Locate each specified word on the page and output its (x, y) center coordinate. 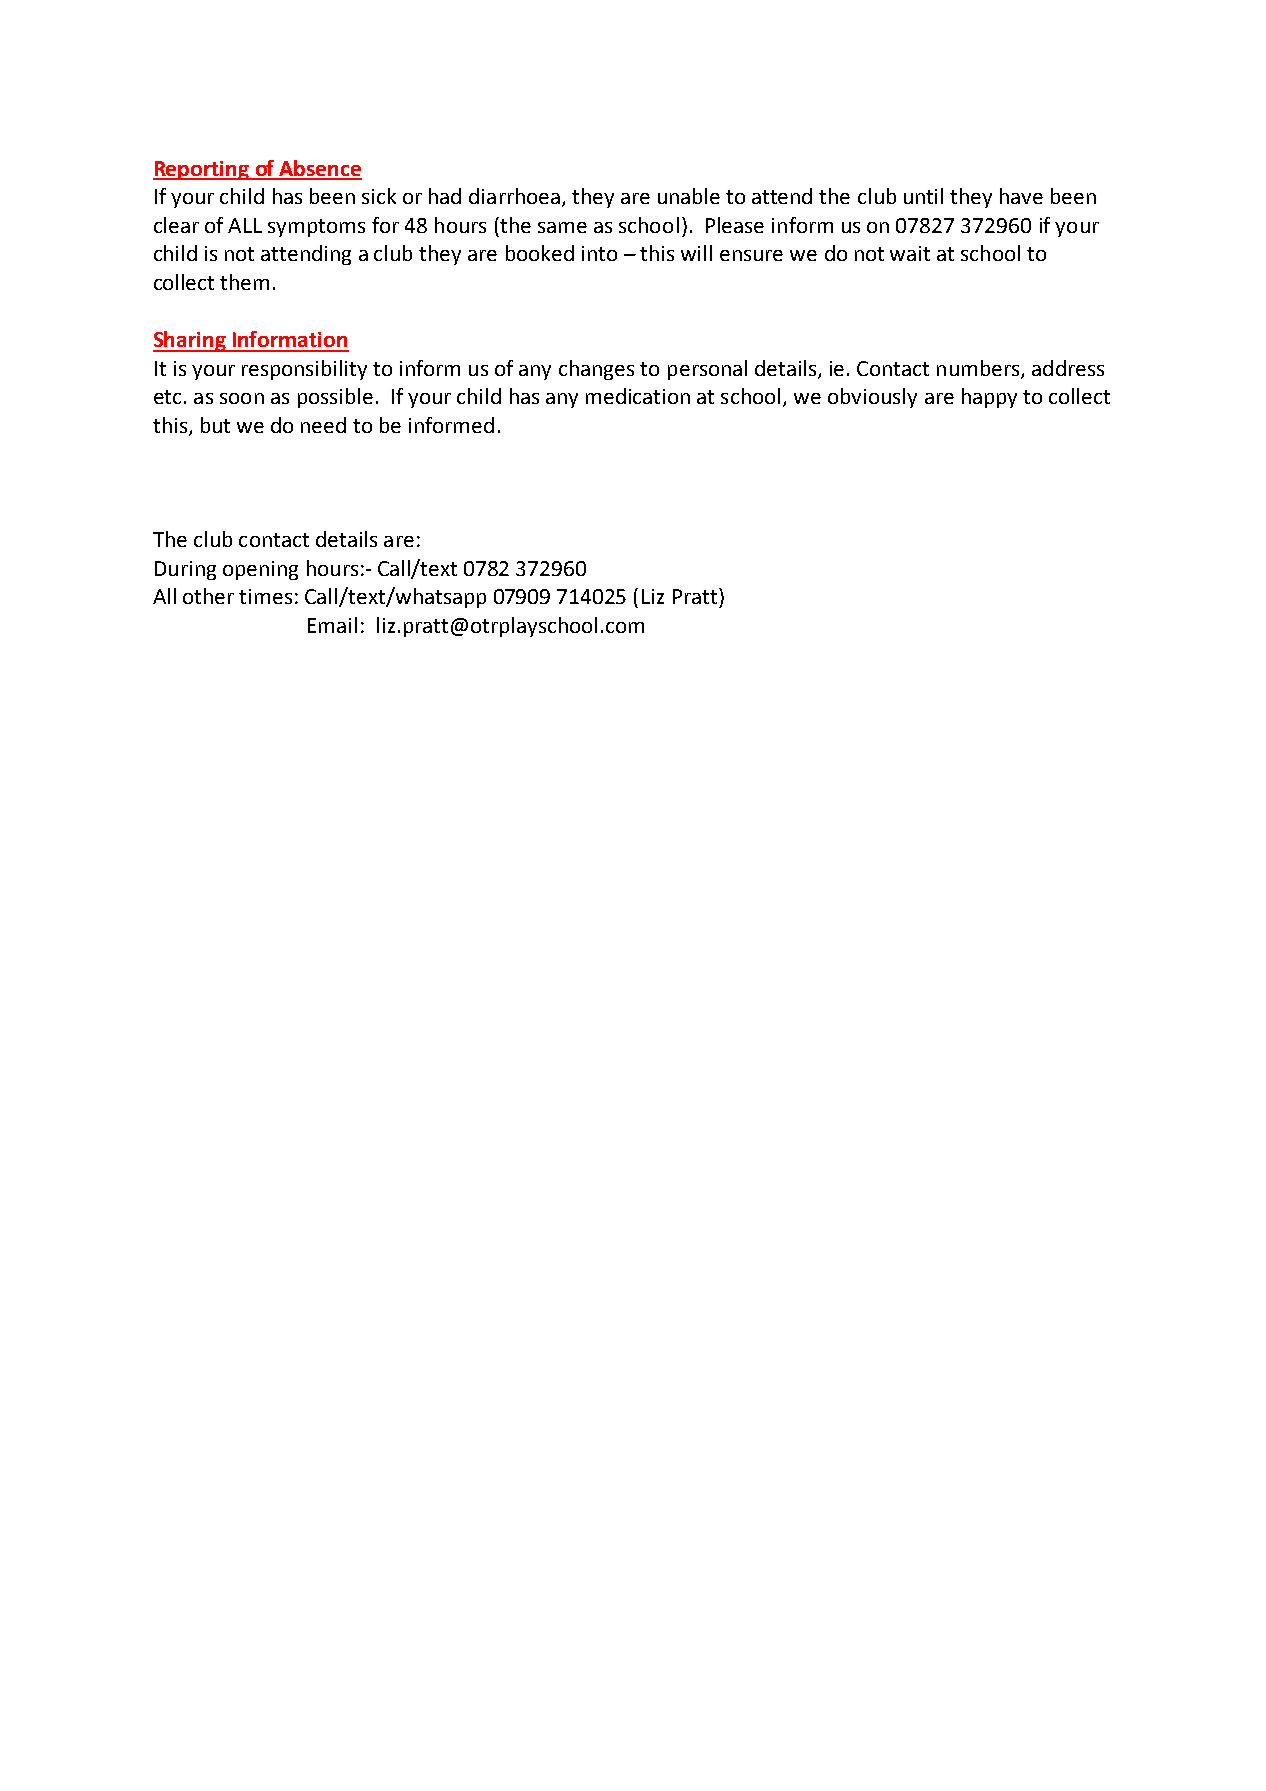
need (323, 425)
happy (989, 398)
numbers (979, 369)
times (265, 596)
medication (638, 396)
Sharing (190, 341)
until (923, 196)
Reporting (202, 170)
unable (689, 196)
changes (596, 370)
